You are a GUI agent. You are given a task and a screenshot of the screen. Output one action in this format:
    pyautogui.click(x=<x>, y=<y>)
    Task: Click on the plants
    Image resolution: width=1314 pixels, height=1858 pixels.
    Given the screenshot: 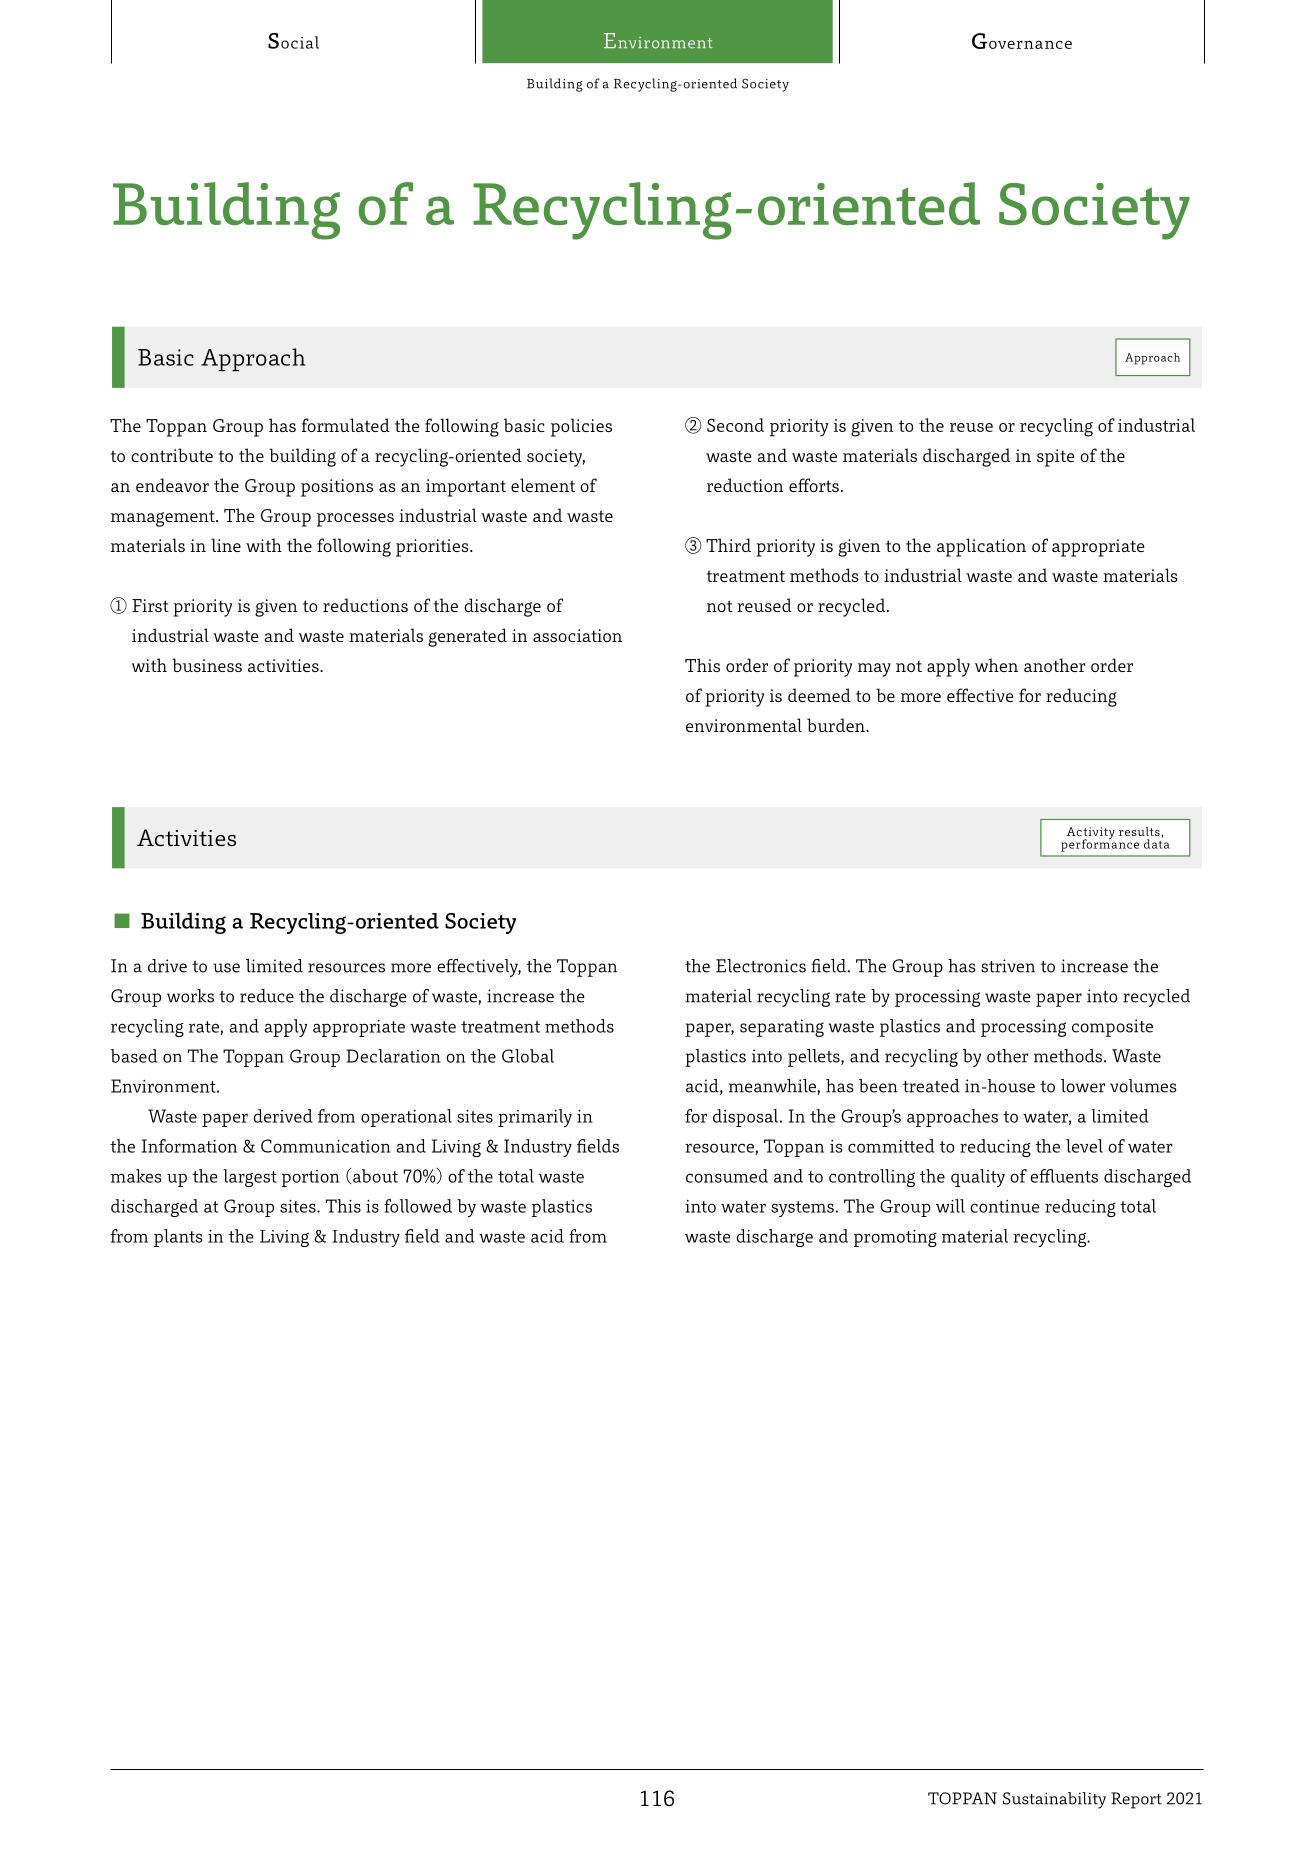 What is the action you would take?
    pyautogui.click(x=178, y=1238)
